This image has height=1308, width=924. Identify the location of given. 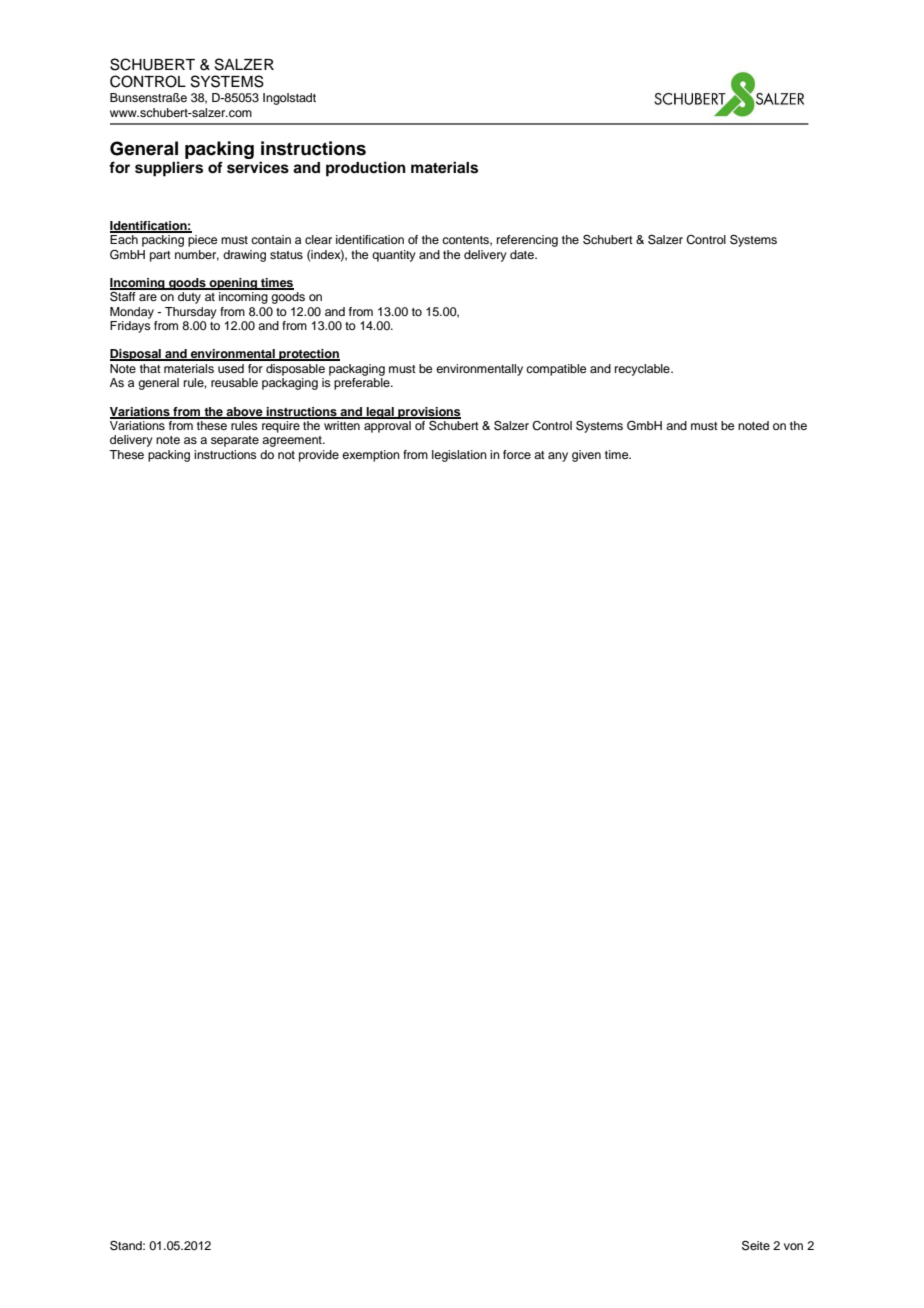
(586, 456).
